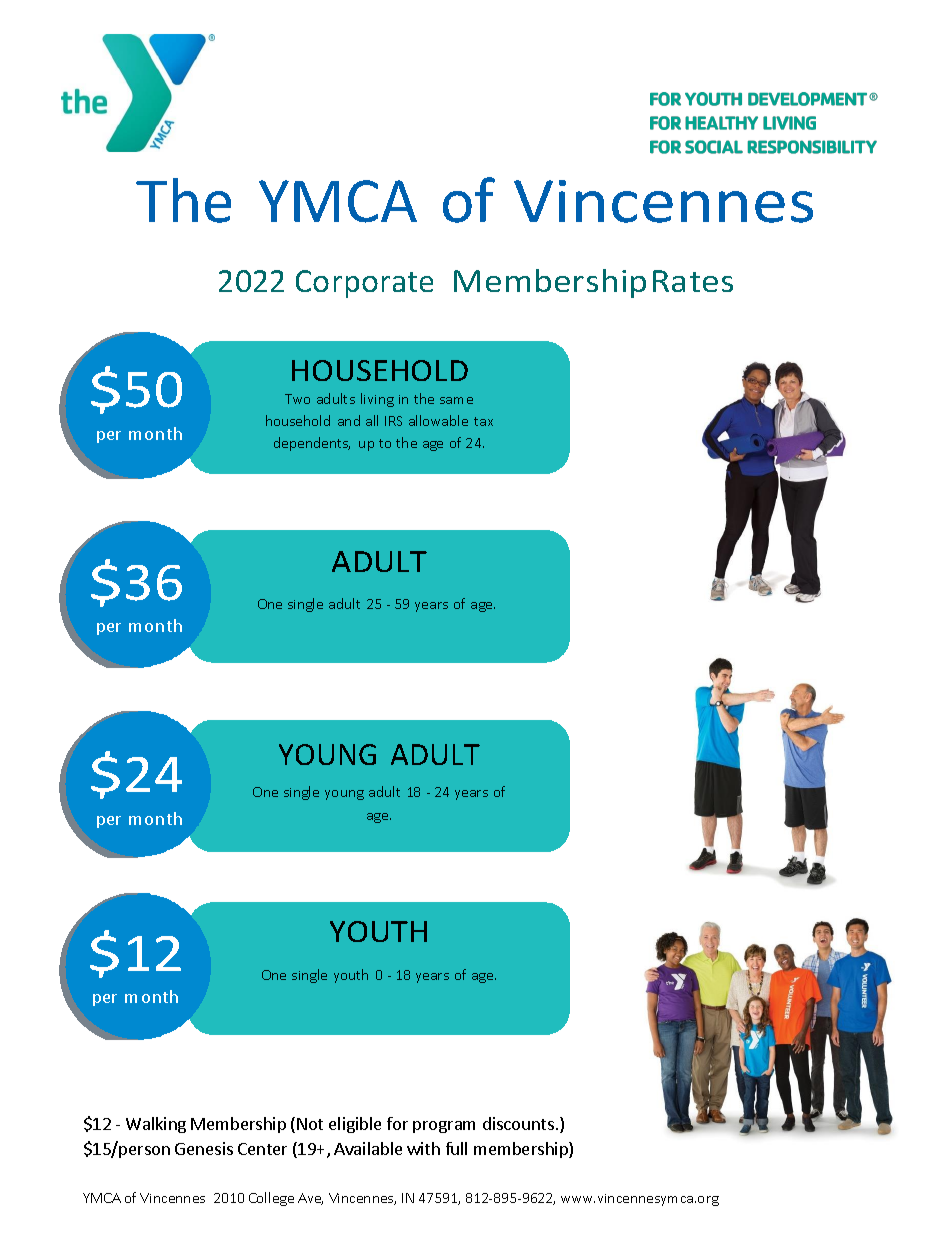  I want to click on Corporate, so click(364, 284).
